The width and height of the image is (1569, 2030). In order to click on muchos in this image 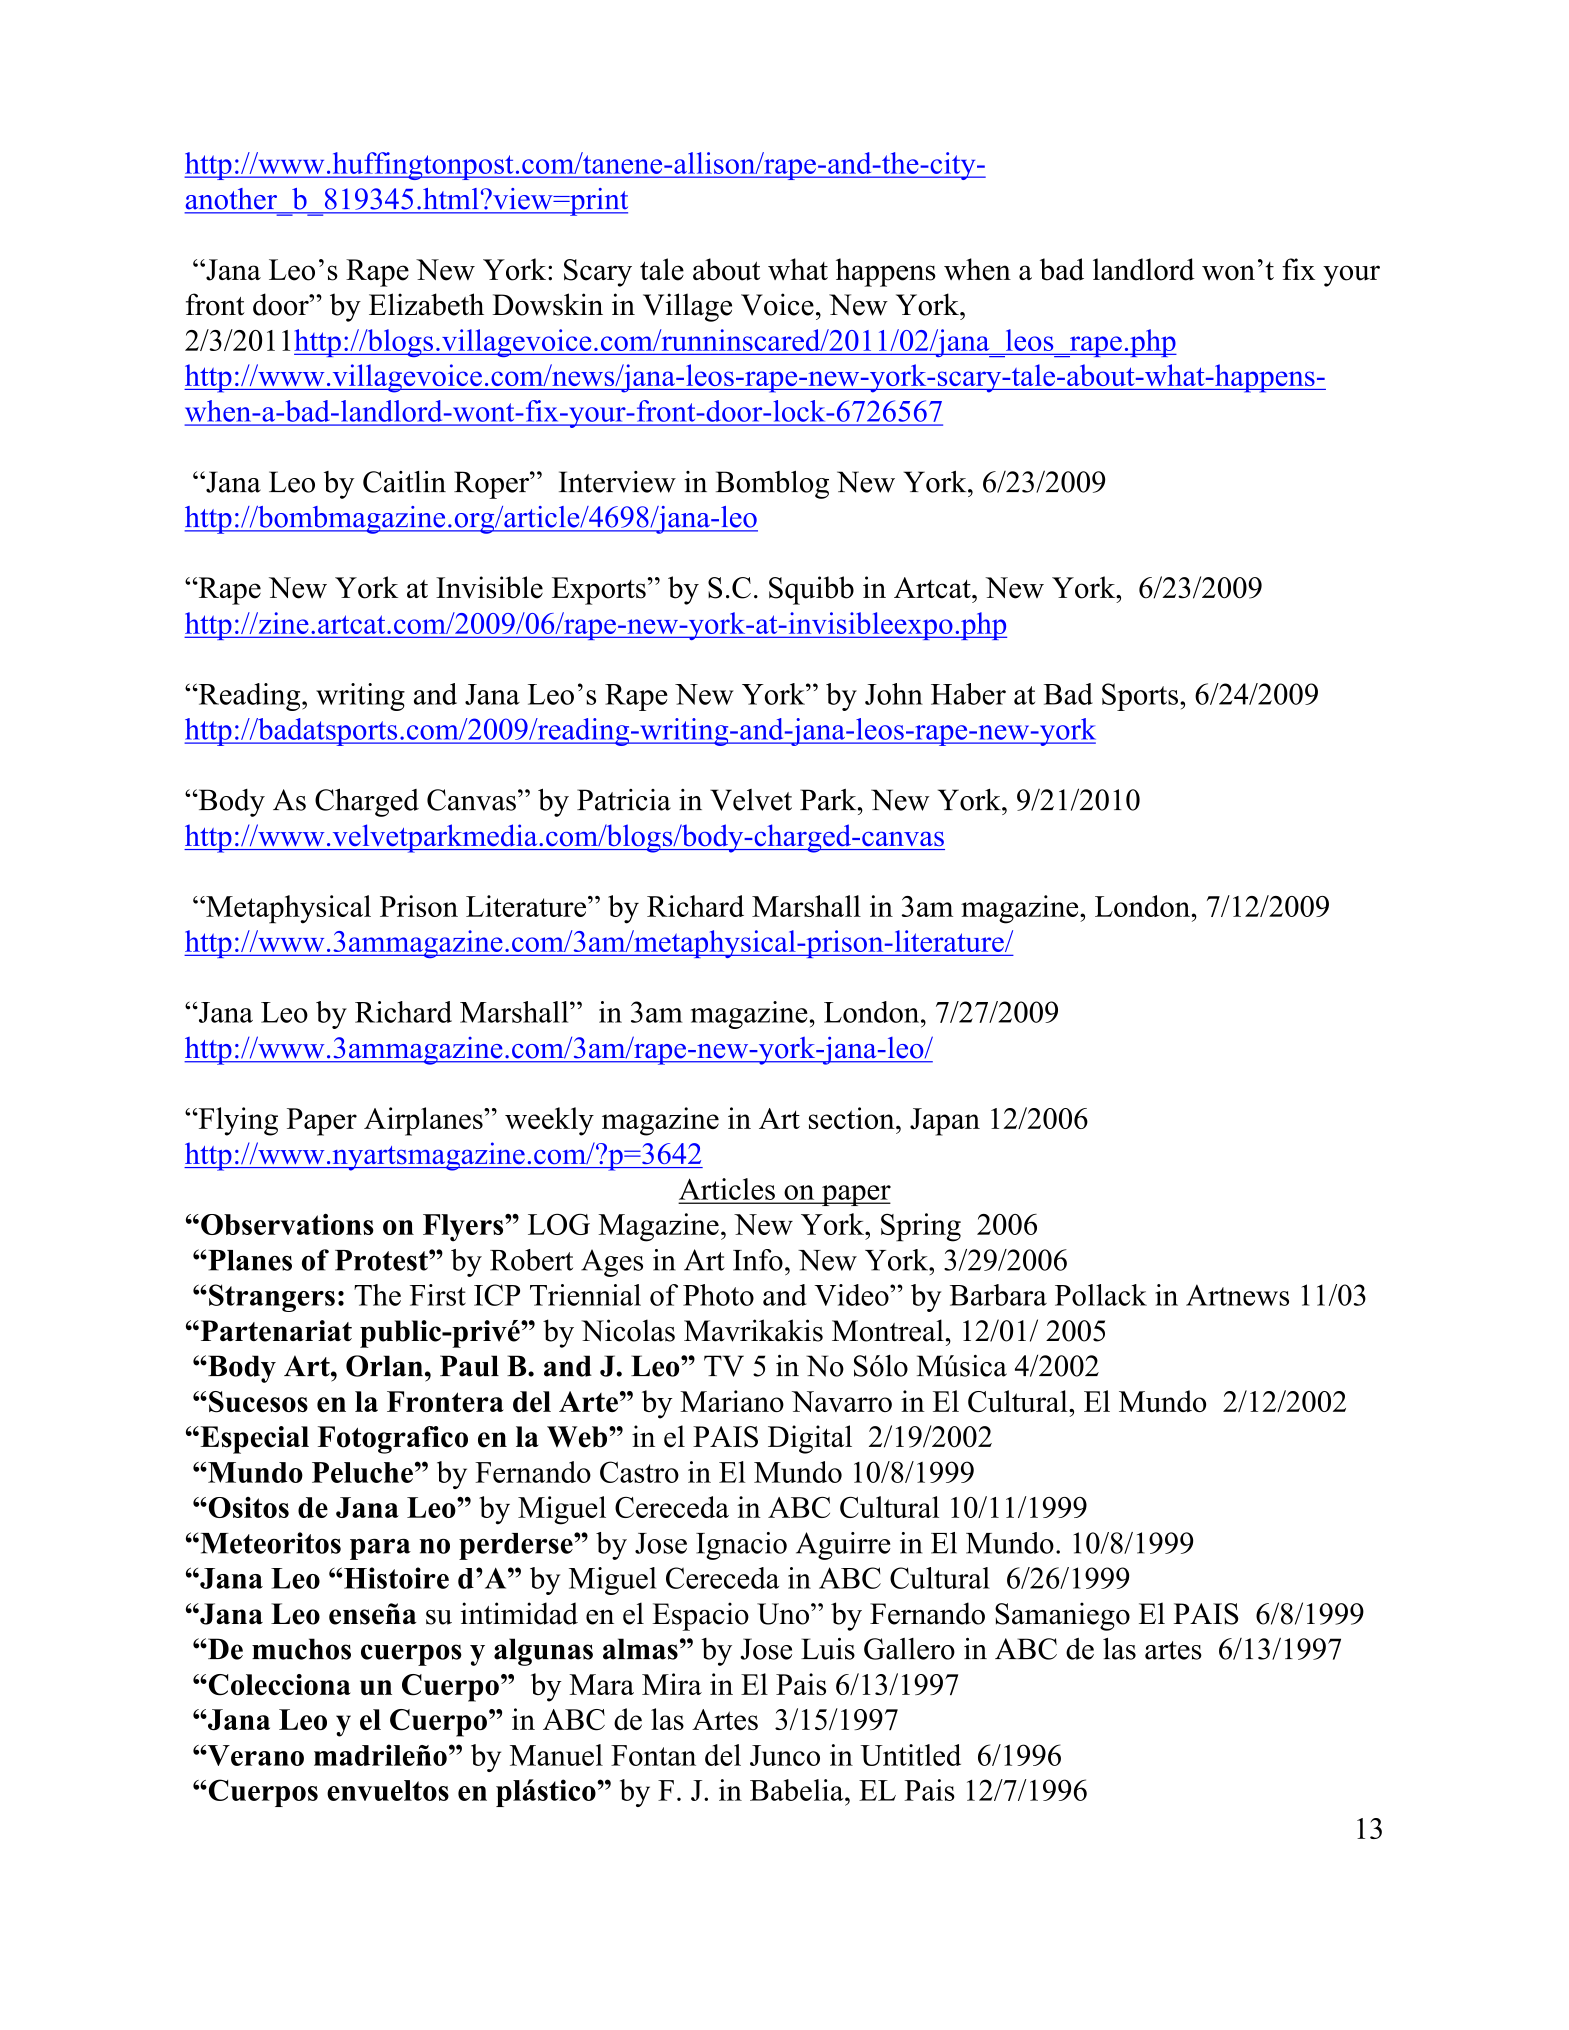, I will do `click(301, 1649)`.
